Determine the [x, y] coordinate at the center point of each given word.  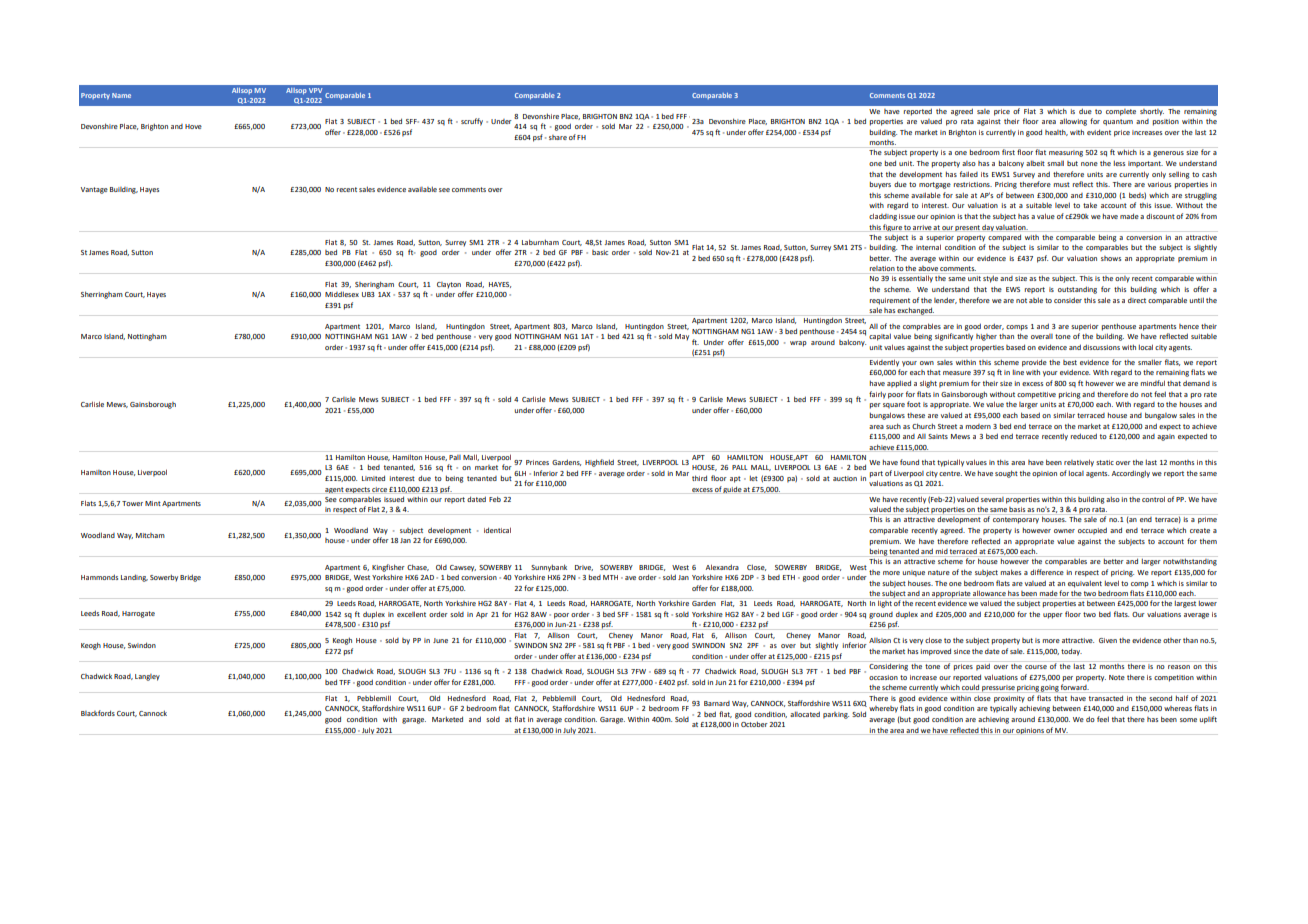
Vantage [94, 190]
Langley [147, 677]
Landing [134, 578]
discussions [1101, 347]
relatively [1079, 463]
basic [600, 252]
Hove [193, 126]
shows [1111, 258]
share [558, 137]
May [682, 337]
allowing [1073, 122]
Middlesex [342, 294]
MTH [610, 577]
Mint [153, 503]
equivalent [1085, 584]
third [699, 478]
